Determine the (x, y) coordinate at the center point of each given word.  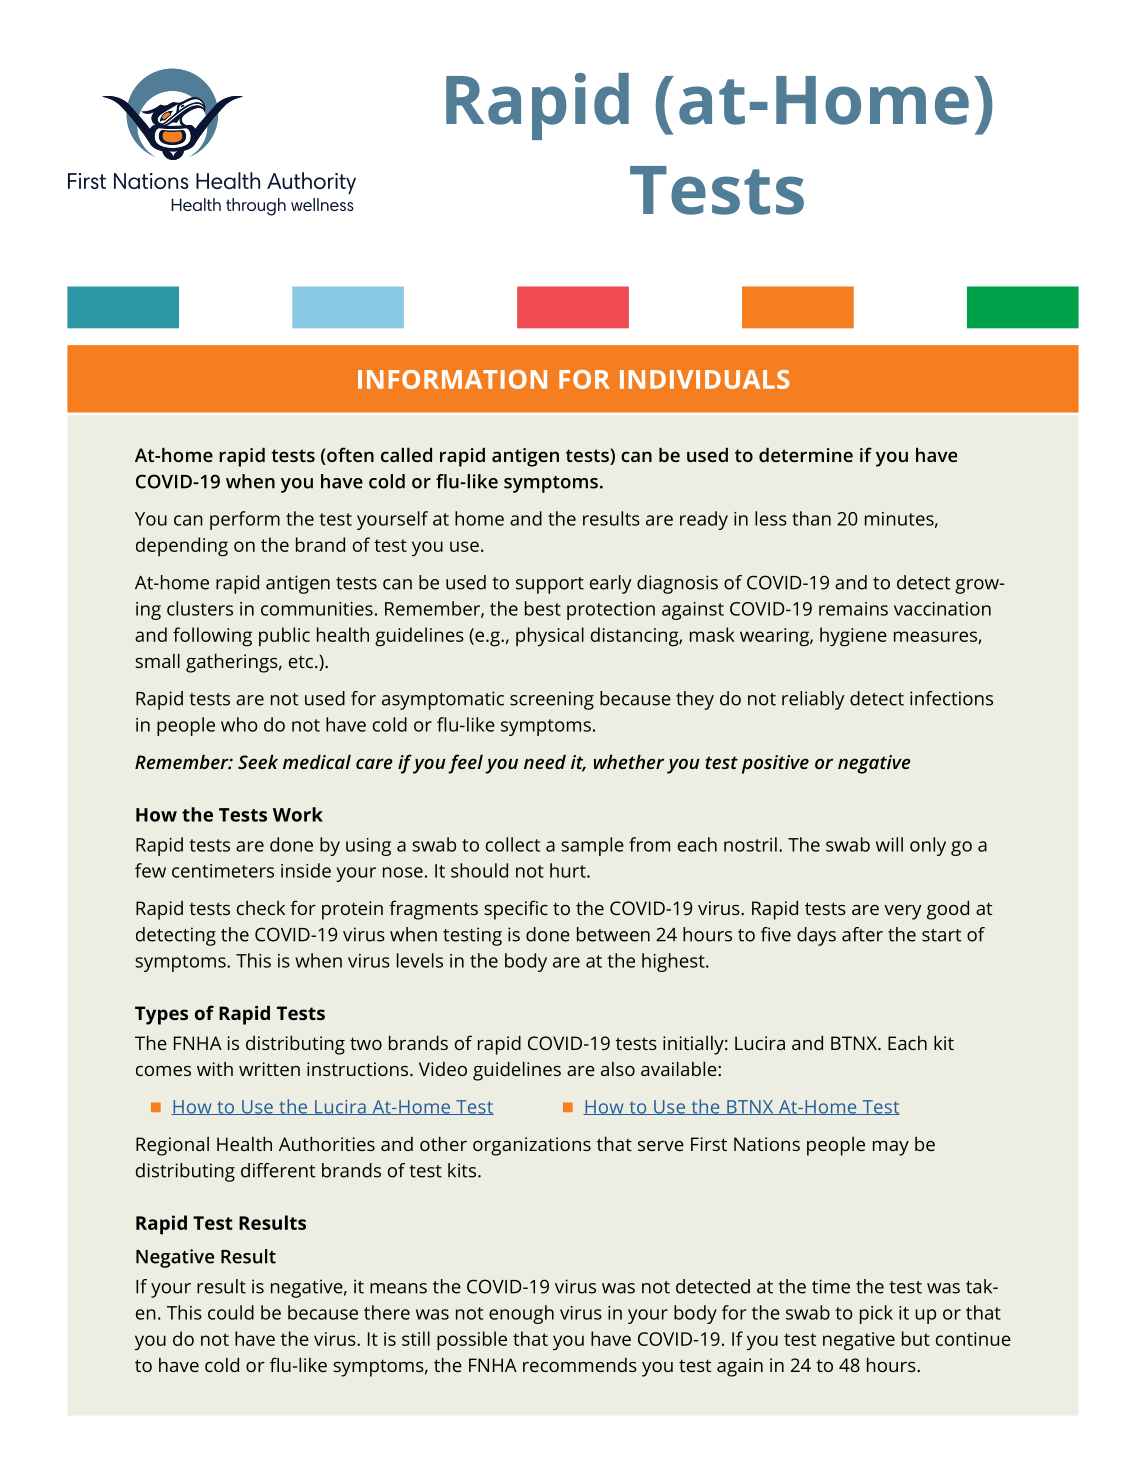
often (349, 456)
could (231, 1312)
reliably (813, 700)
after (862, 934)
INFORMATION (452, 379)
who (239, 724)
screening (552, 700)
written (269, 1069)
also (618, 1069)
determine (806, 454)
